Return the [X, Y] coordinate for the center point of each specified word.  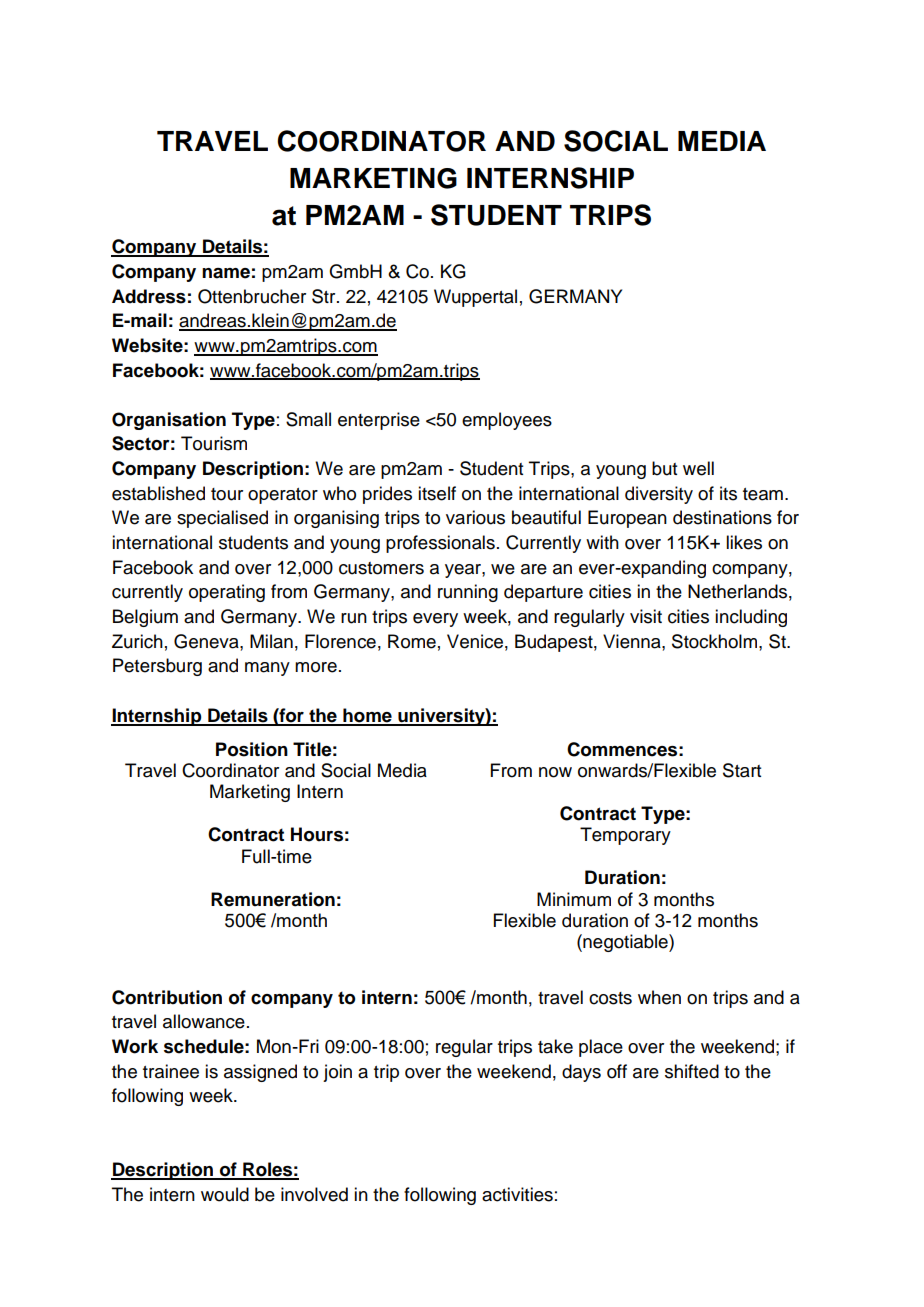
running [468, 593]
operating [227, 593]
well [698, 468]
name [226, 273]
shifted [692, 1071]
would [225, 1194]
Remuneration [273, 899]
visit [646, 616]
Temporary [625, 836]
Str [325, 296]
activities [517, 1194]
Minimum [574, 899]
